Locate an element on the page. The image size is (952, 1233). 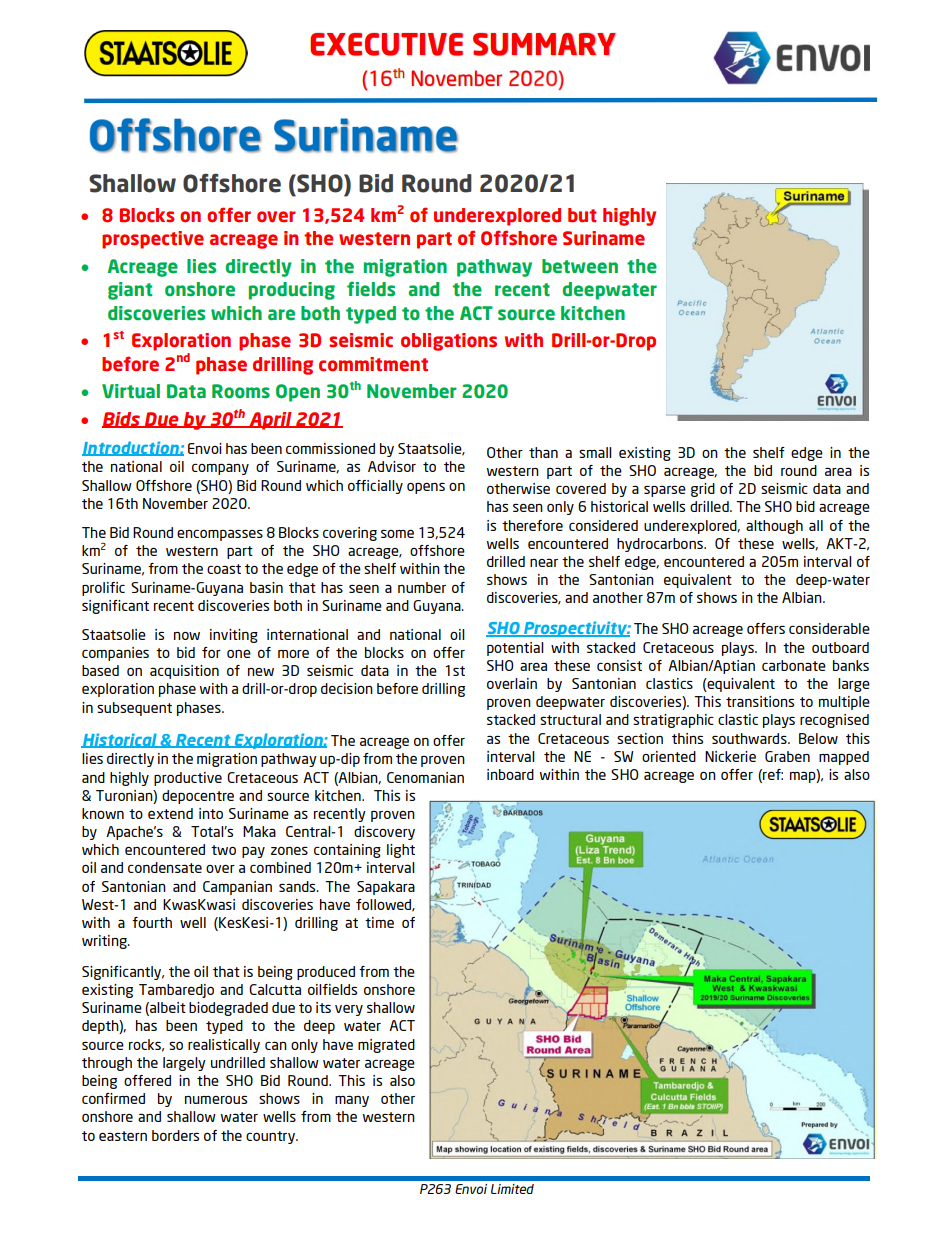
but is located at coordinates (582, 215).
